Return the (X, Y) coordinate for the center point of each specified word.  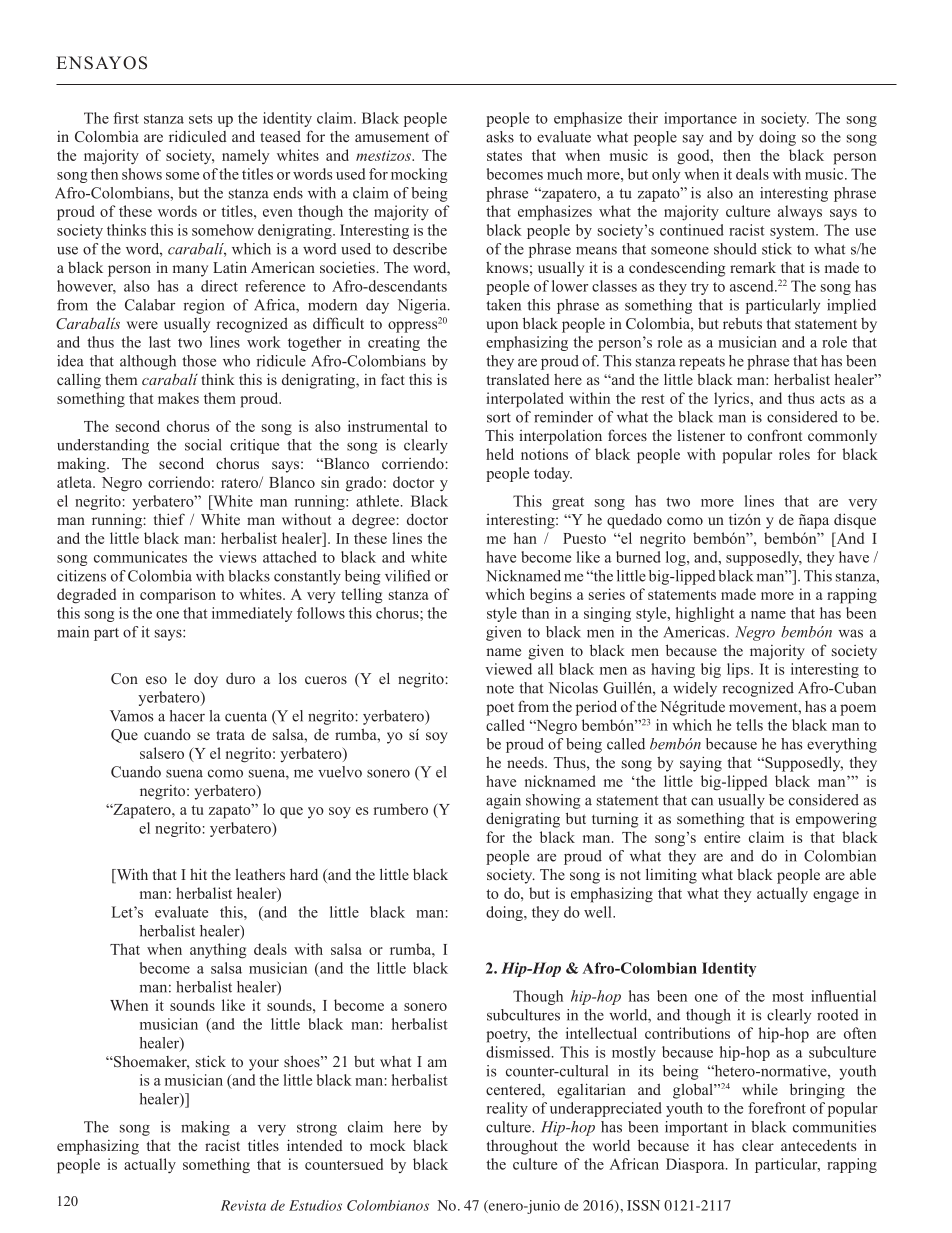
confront (775, 435)
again (503, 801)
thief (169, 519)
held (500, 454)
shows (142, 174)
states (504, 156)
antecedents (818, 1145)
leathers (260, 874)
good (694, 157)
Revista (243, 1205)
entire (722, 837)
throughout (522, 1147)
